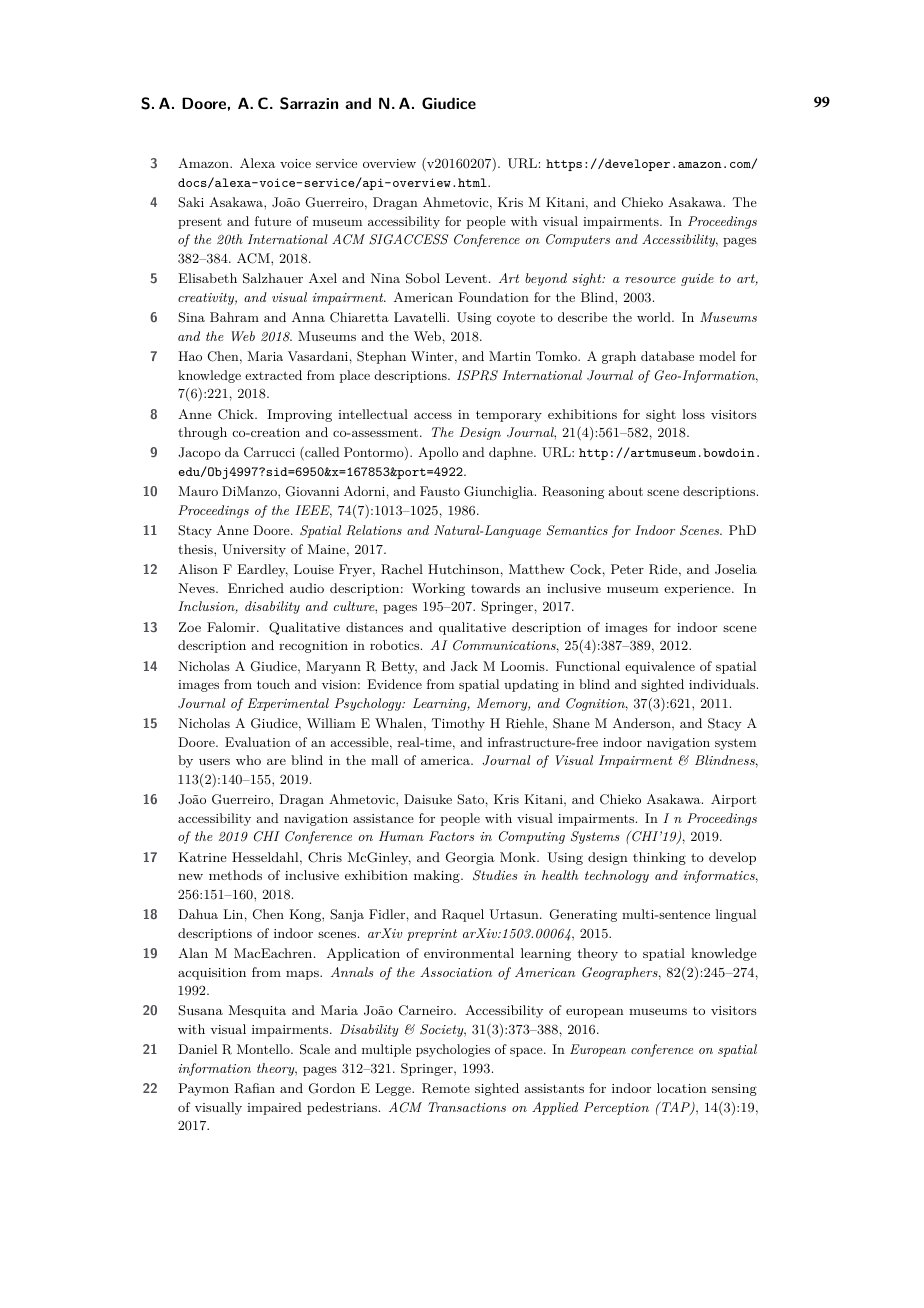 The width and height of the document is (924, 1308). Describe the element at coordinates (458, 724) in the document. I see `Timothy` at that location.
